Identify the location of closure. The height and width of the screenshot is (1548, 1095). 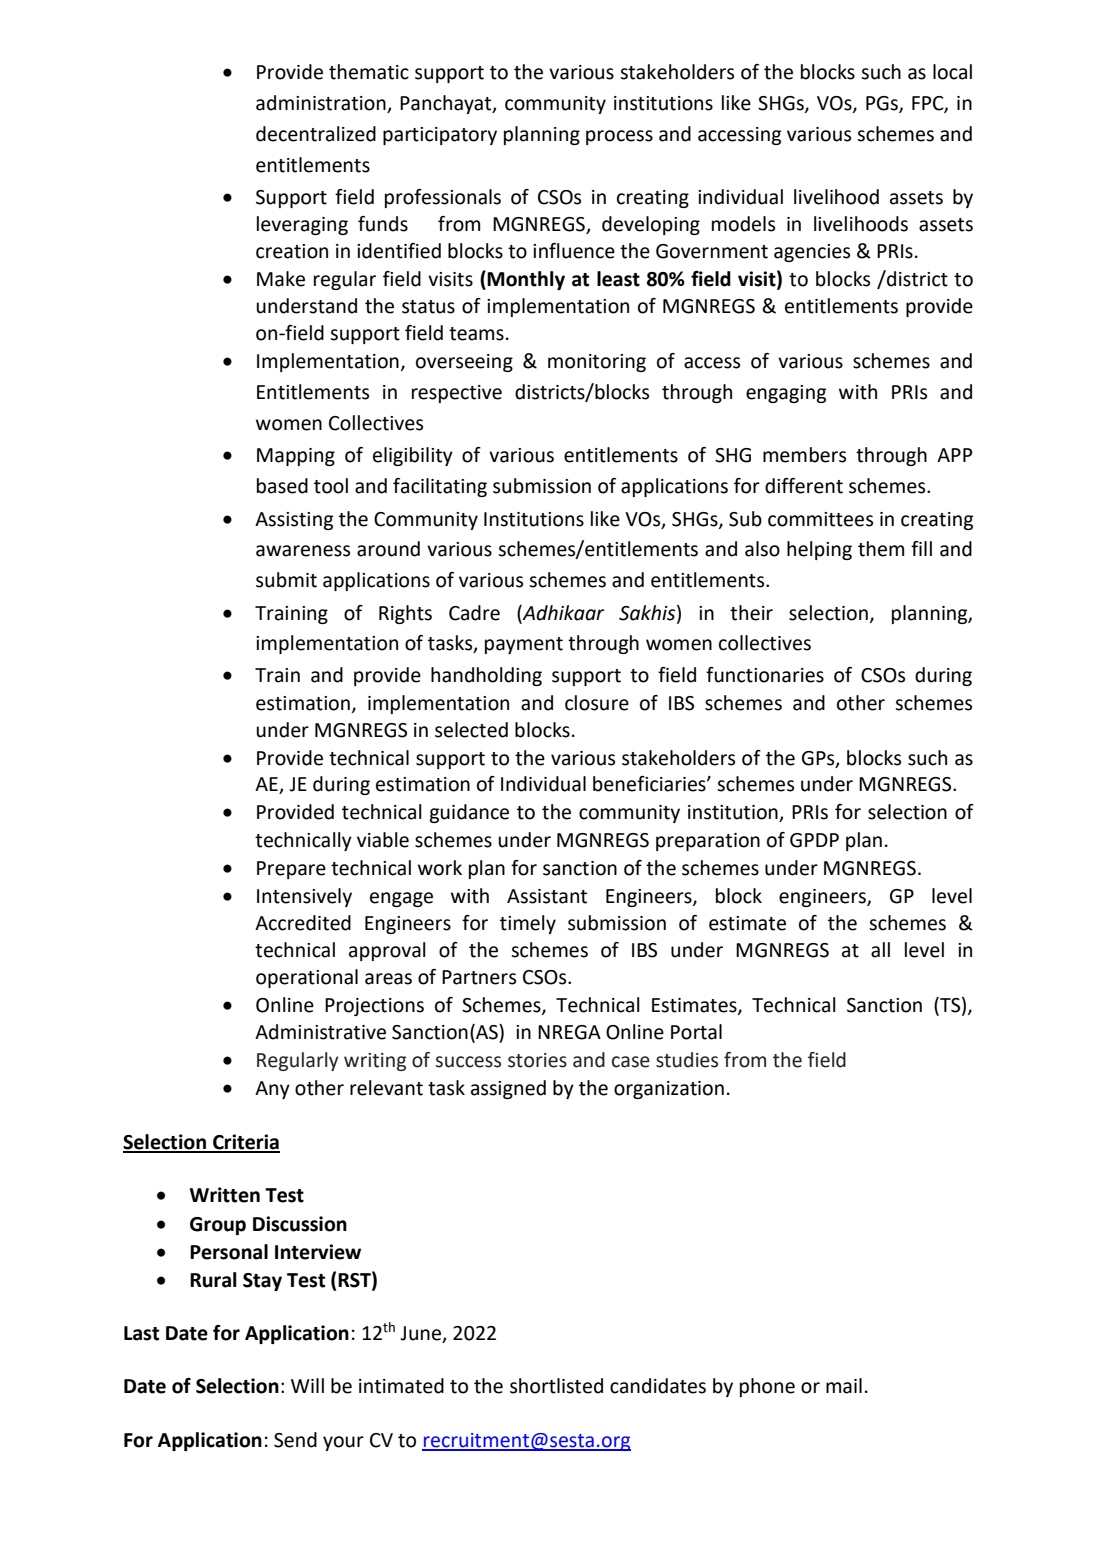
(597, 703).
